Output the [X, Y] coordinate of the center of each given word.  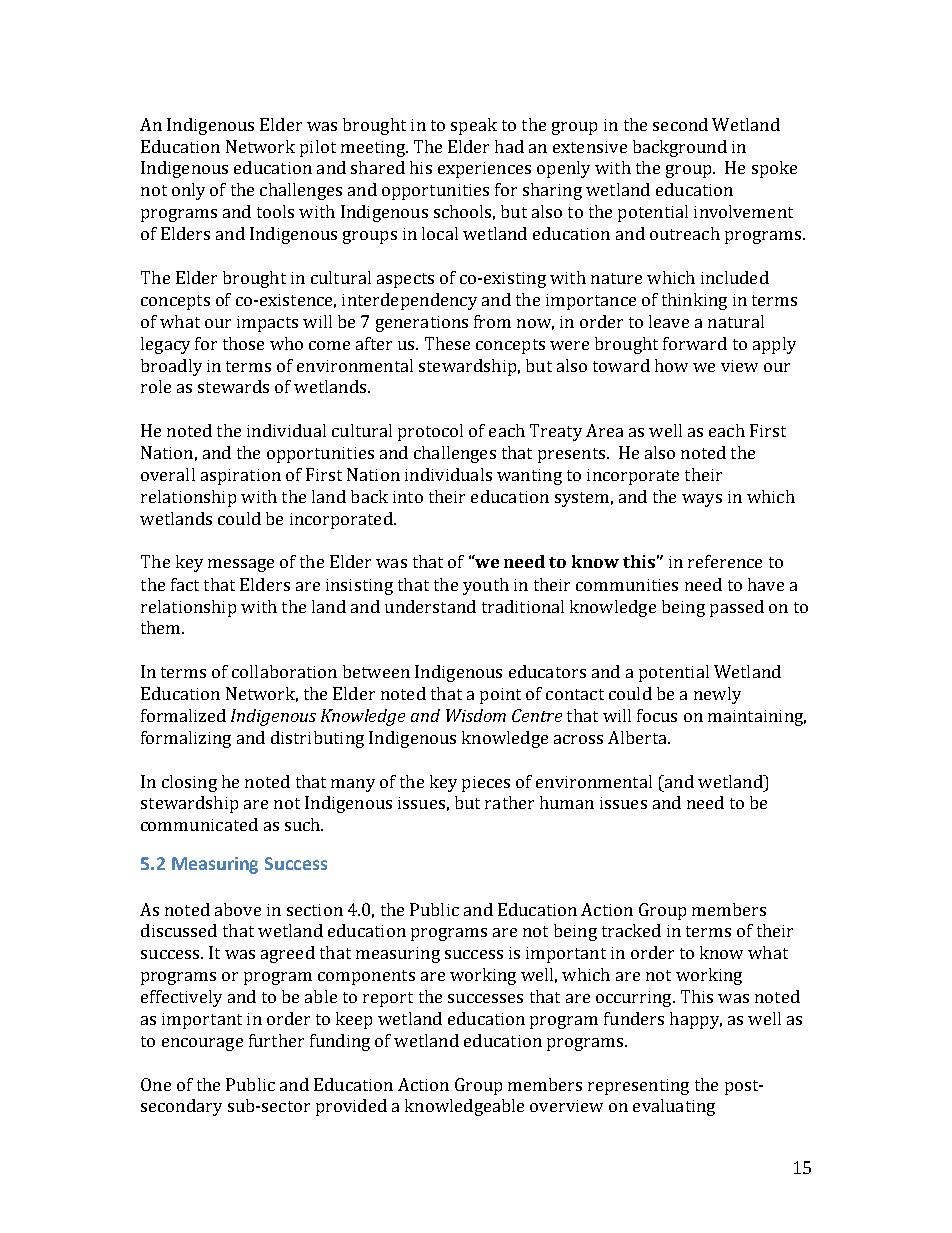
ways [702, 500]
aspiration [241, 477]
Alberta [638, 737]
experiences [484, 170]
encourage [202, 1044]
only [188, 191]
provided [351, 1107]
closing [189, 783]
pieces [486, 784]
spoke [774, 169]
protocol [430, 432]
